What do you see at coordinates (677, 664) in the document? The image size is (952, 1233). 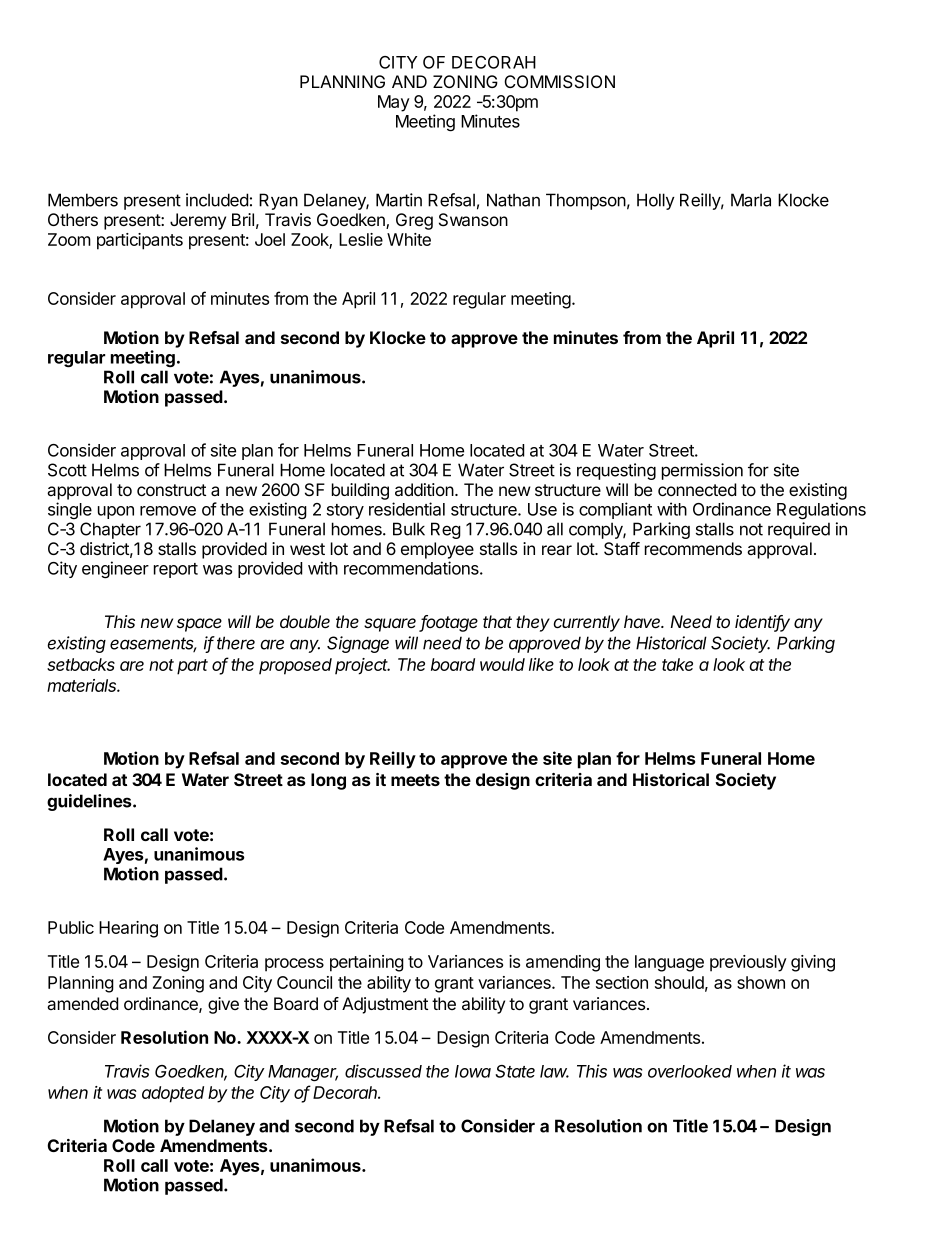 I see `take` at bounding box center [677, 664].
